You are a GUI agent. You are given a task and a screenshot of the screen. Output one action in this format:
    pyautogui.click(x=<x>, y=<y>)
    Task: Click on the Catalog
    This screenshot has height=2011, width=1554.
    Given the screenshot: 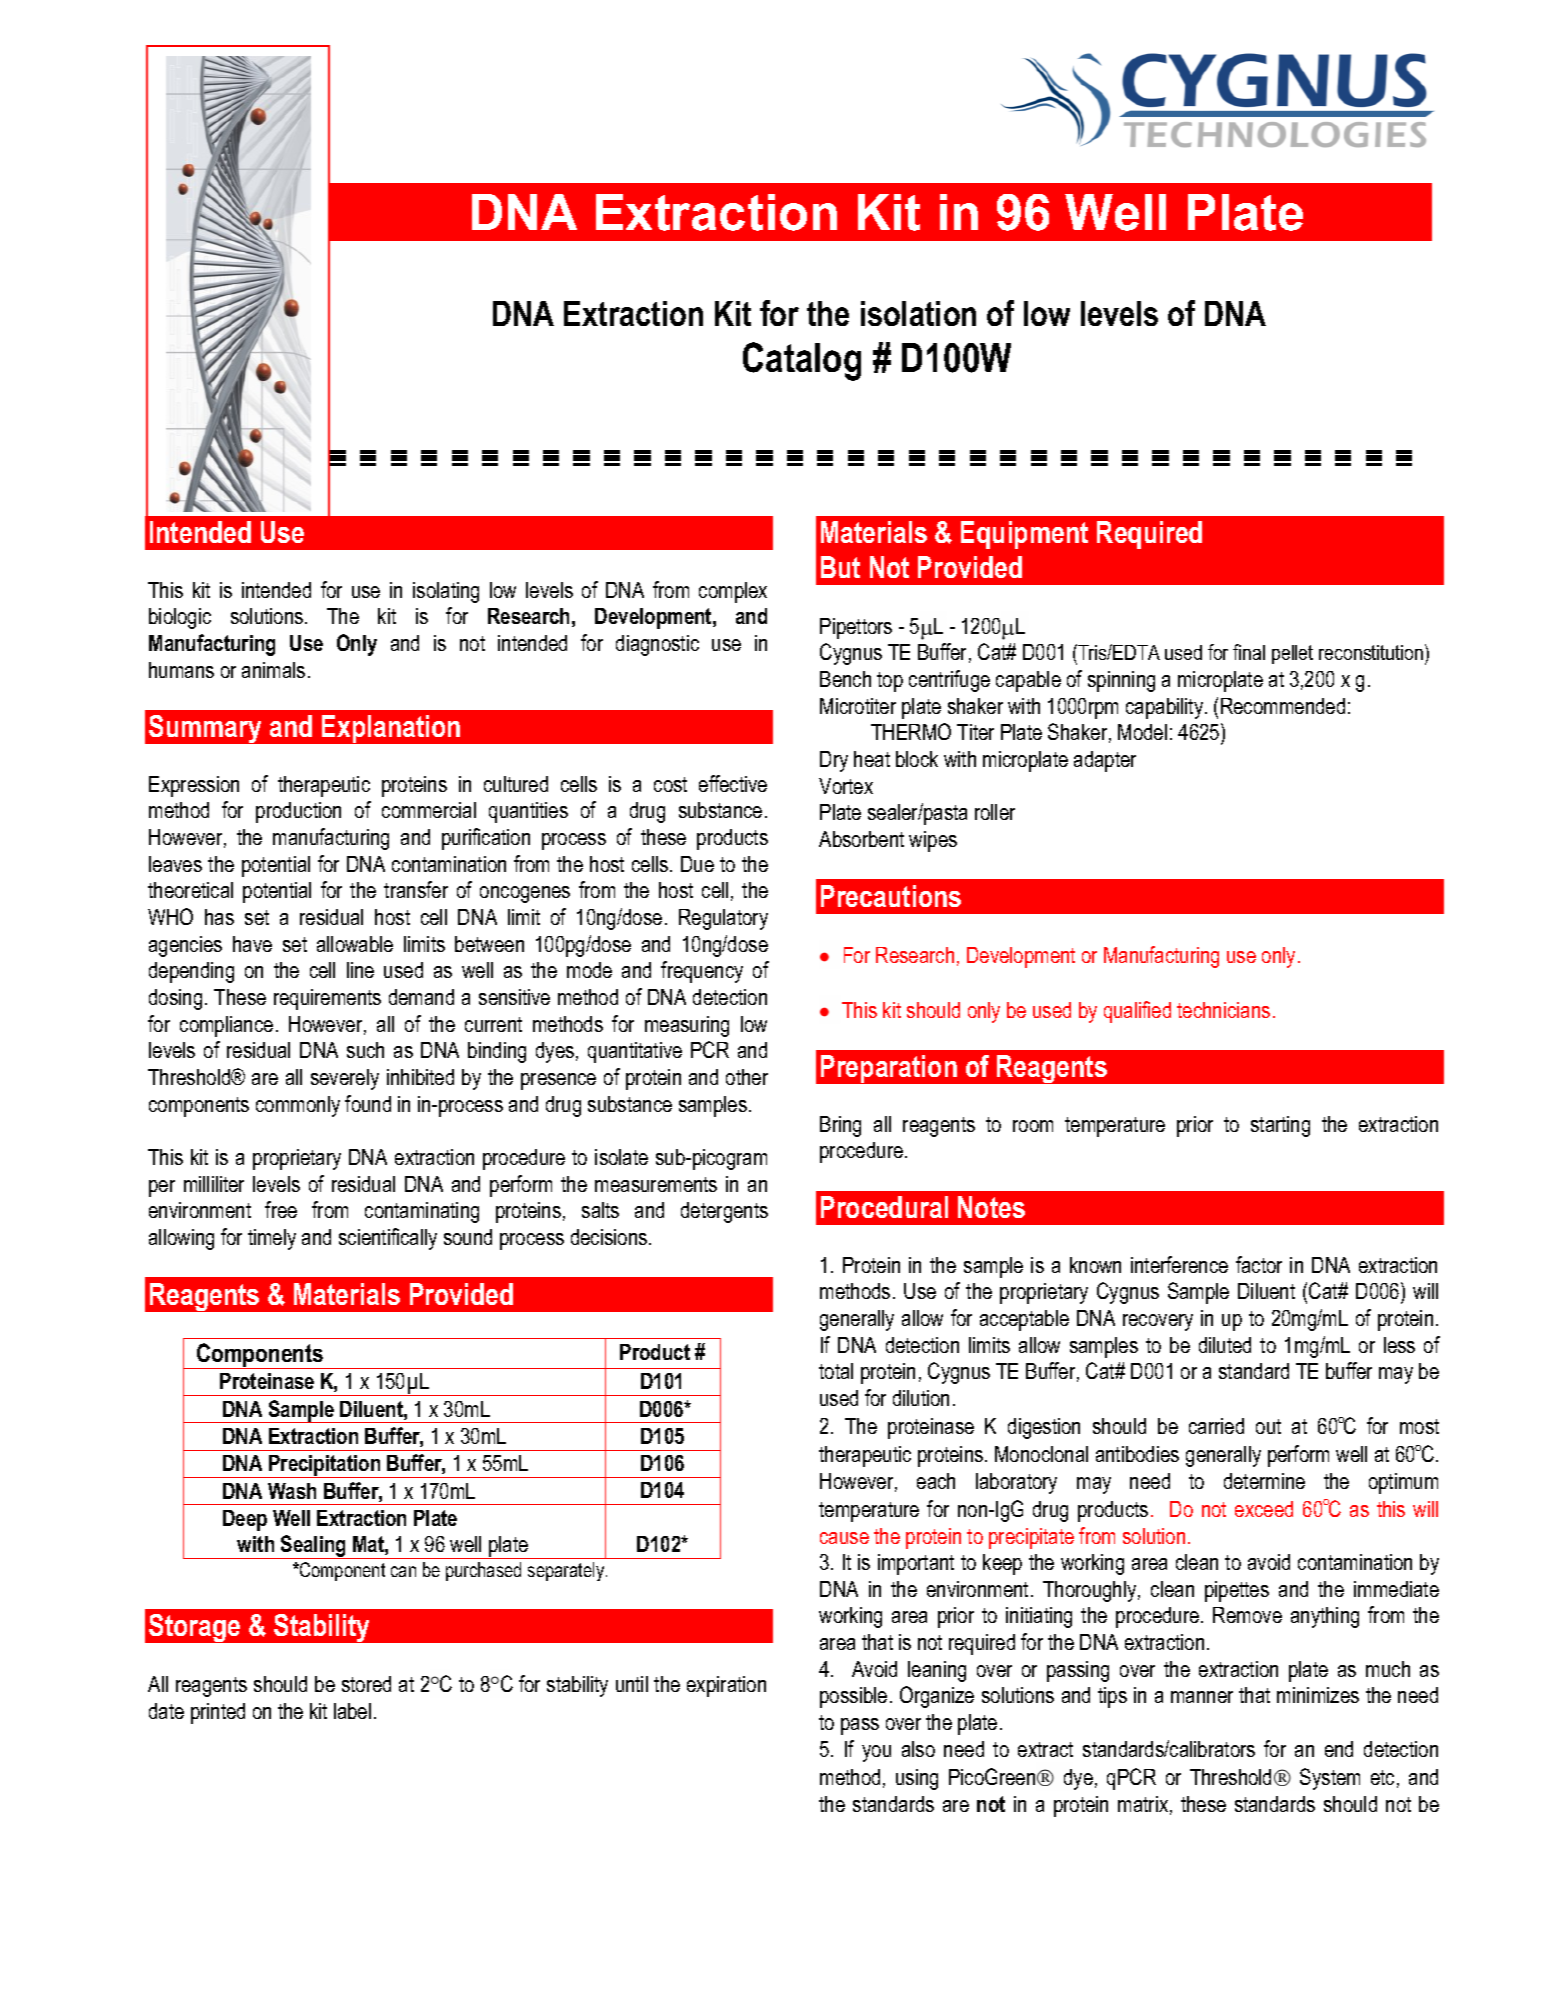 What is the action you would take?
    pyautogui.click(x=802, y=361)
